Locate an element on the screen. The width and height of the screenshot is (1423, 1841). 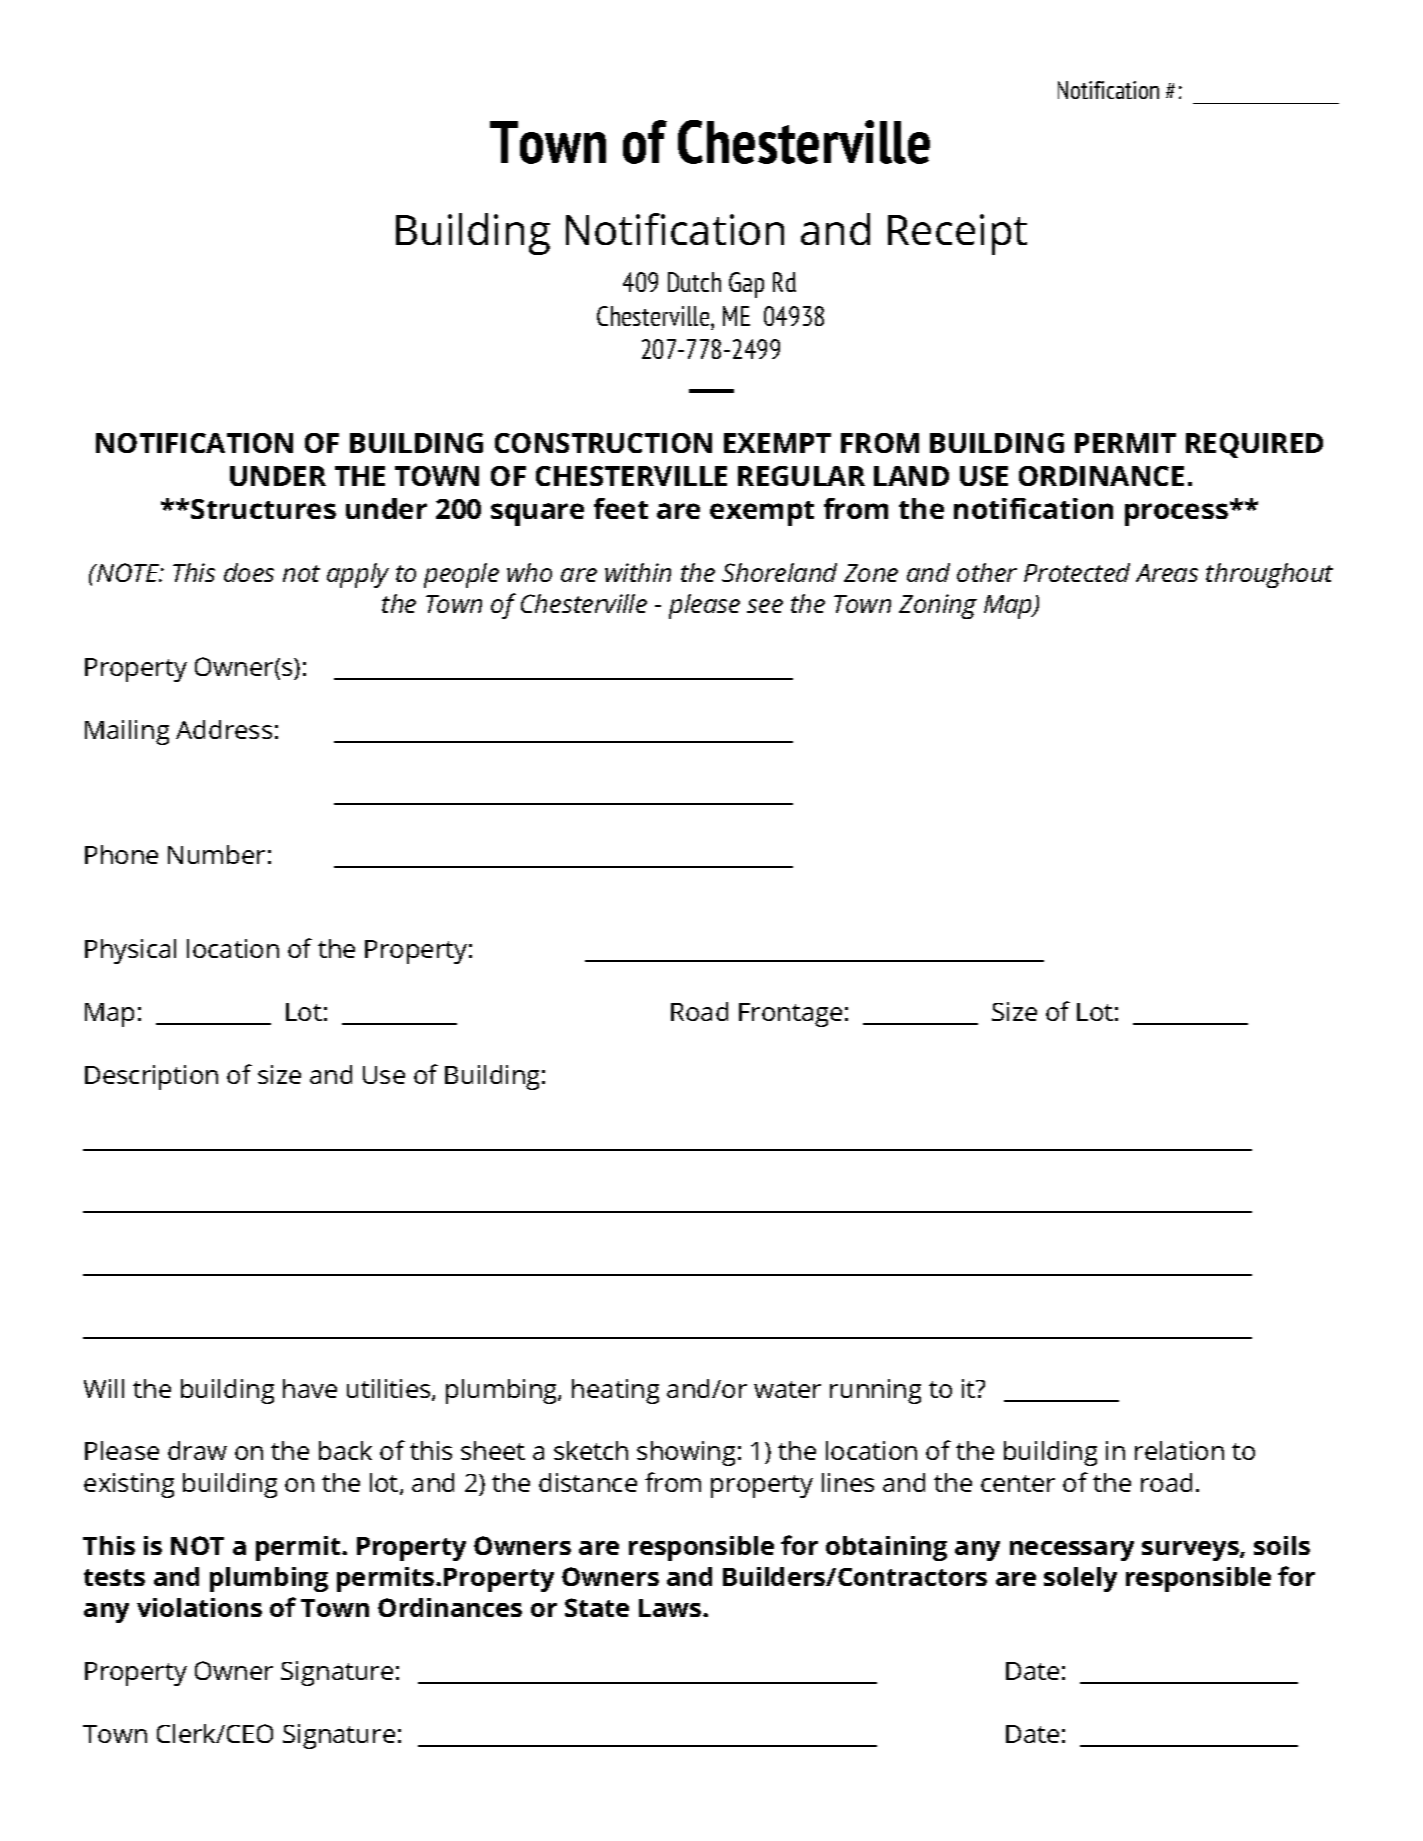
Dutch is located at coordinates (694, 282).
